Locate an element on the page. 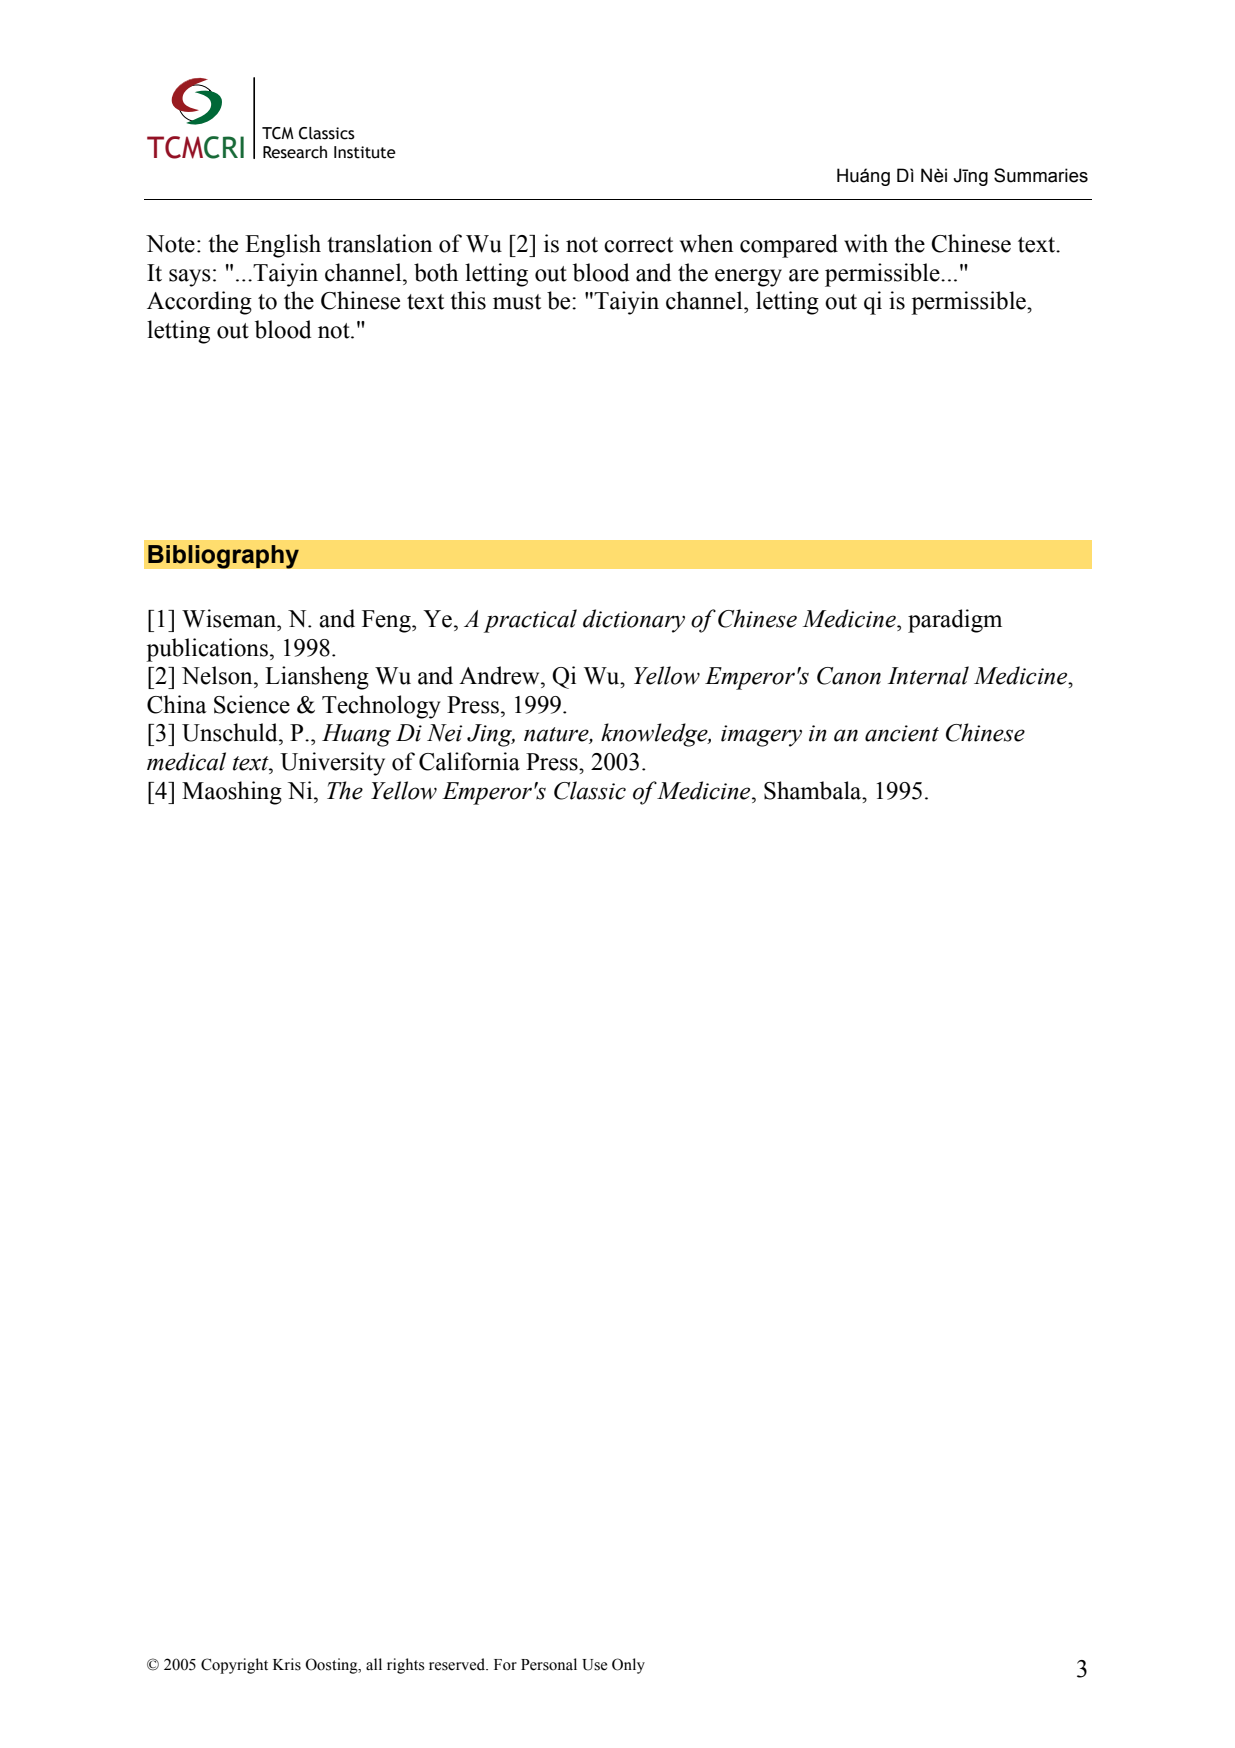 This image has height=1748, width=1235. University is located at coordinates (332, 764).
